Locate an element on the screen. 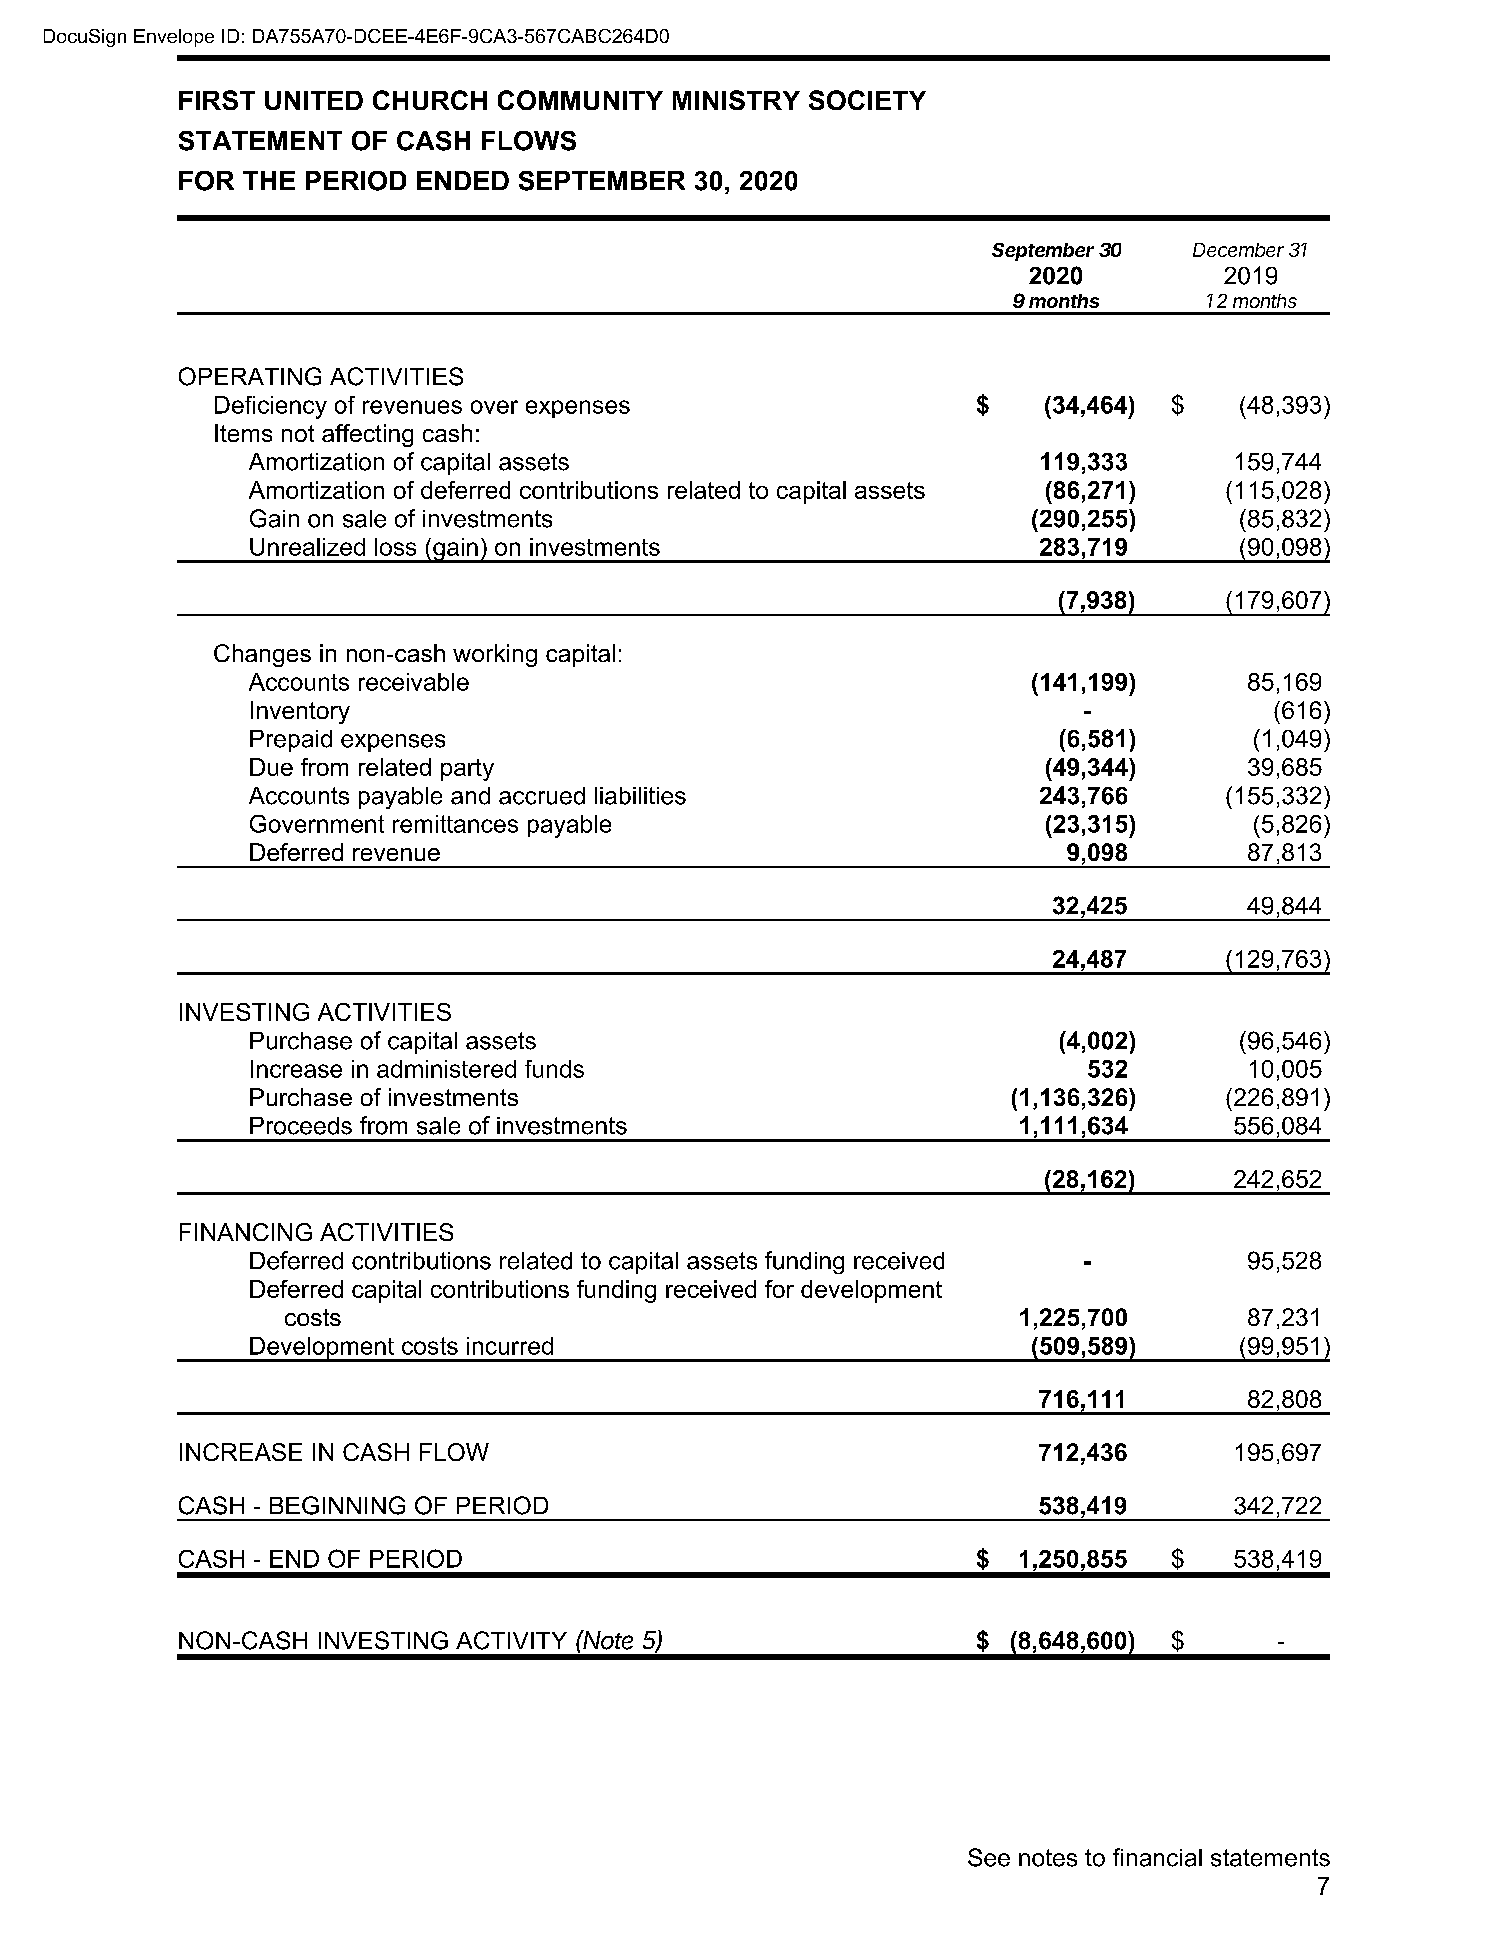 This screenshot has height=1953, width=1509. SOCIETY is located at coordinates (867, 100).
